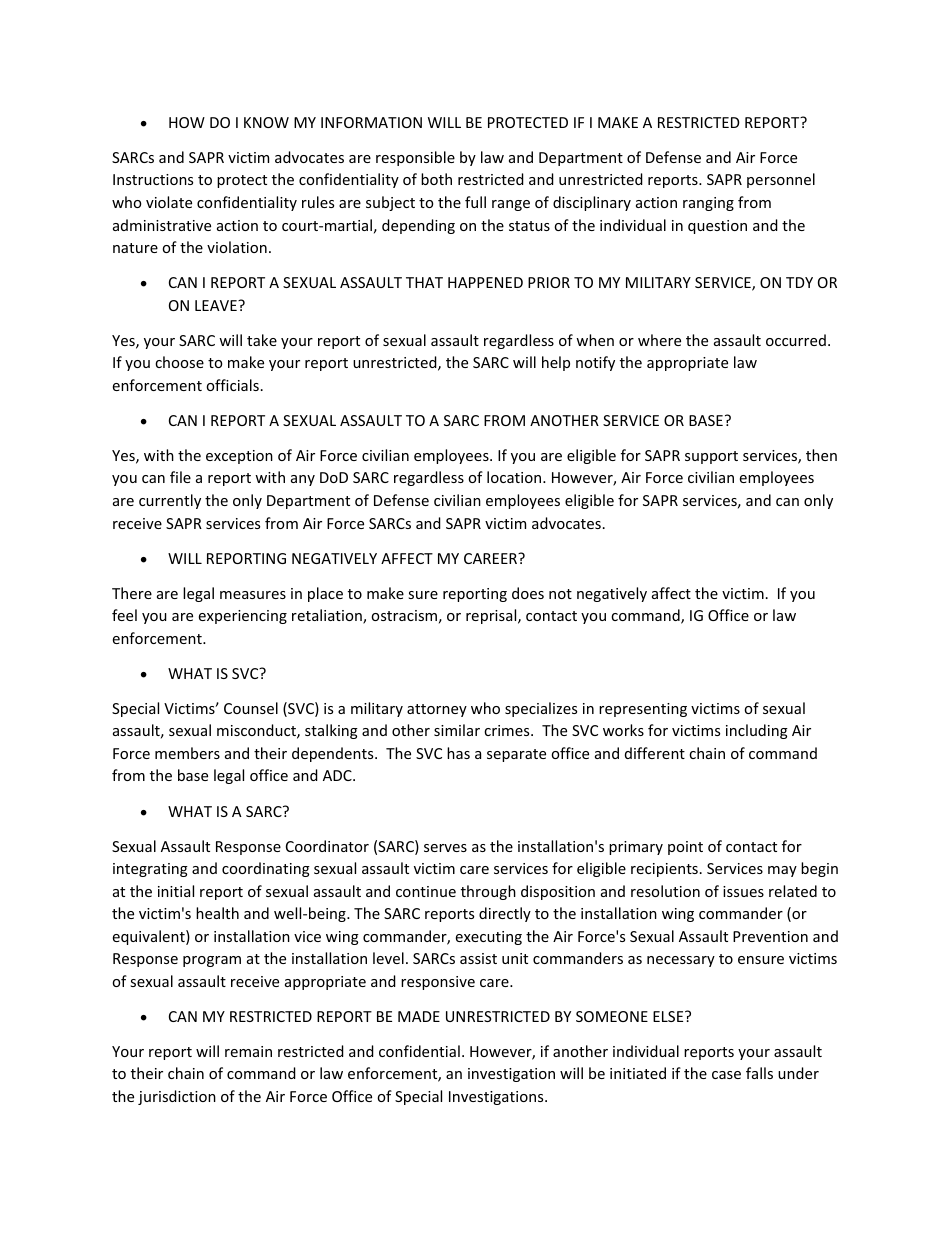 This screenshot has width=952, height=1233. I want to click on remain, so click(248, 1051).
